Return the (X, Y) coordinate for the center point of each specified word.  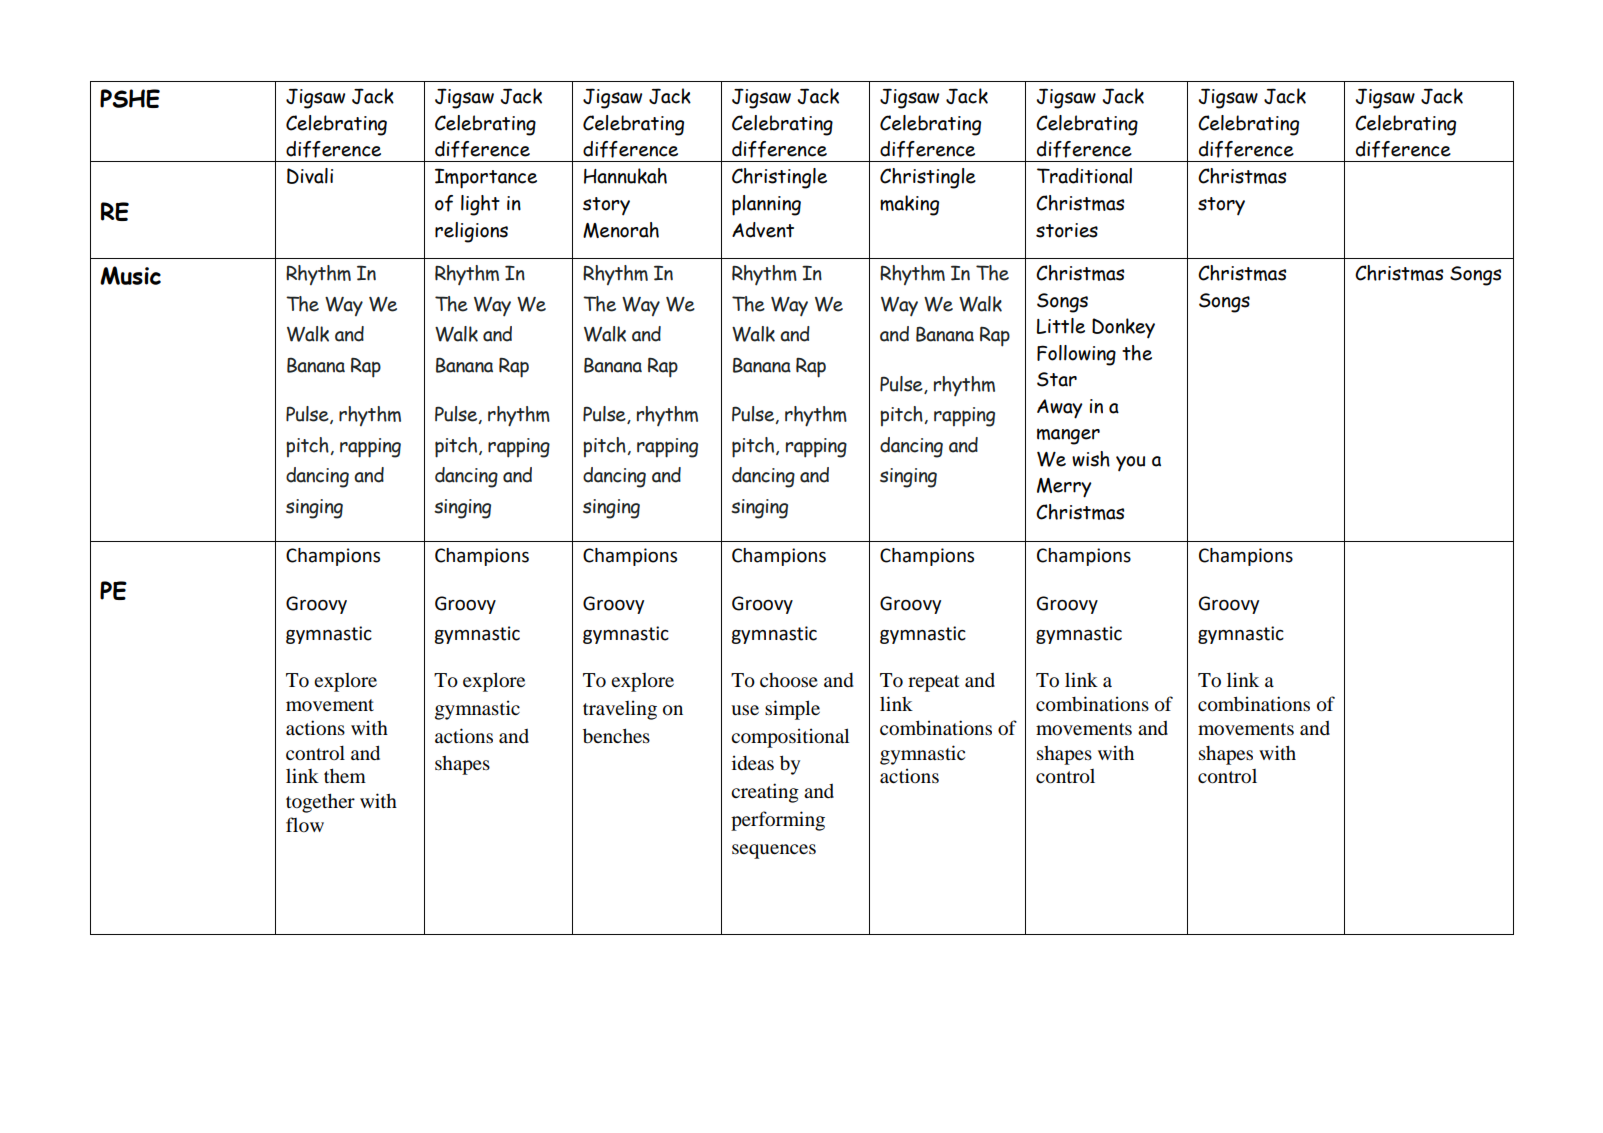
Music (130, 275)
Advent (763, 230)
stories (1067, 230)
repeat (934, 683)
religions (471, 232)
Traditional (1084, 176)
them (345, 775)
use (745, 710)
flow (305, 824)
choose (789, 680)
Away (1060, 409)
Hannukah (625, 176)
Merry (1064, 488)
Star (1057, 379)
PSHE (130, 98)
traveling (620, 710)
